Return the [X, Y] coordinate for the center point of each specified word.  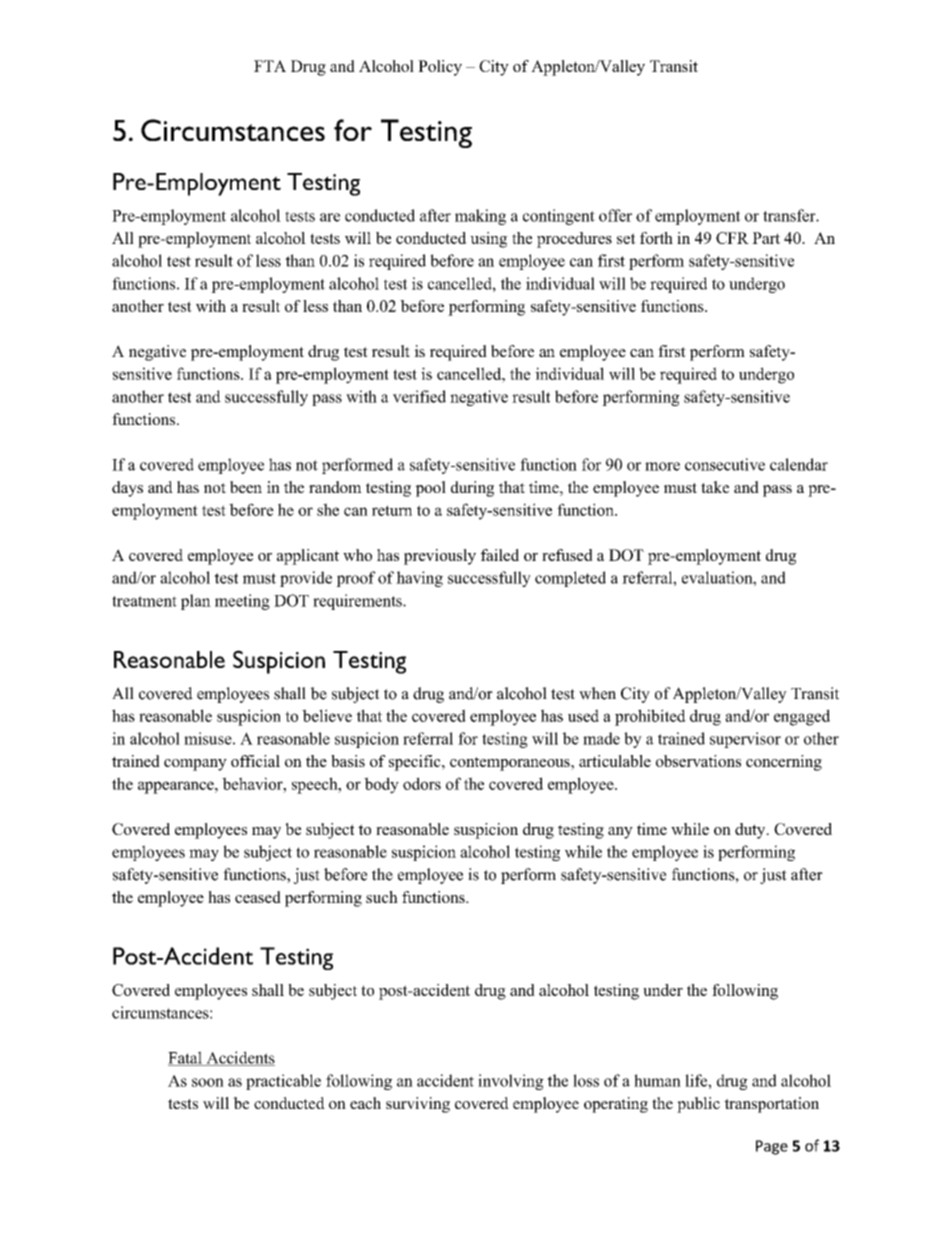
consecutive [725, 464]
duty [751, 831]
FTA [270, 66]
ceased [258, 897]
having [419, 579]
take [715, 487]
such [382, 897]
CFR [732, 238]
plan [196, 602]
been [246, 487]
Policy [440, 68]
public [698, 1105]
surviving [418, 1105]
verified [419, 396]
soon [208, 1082]
